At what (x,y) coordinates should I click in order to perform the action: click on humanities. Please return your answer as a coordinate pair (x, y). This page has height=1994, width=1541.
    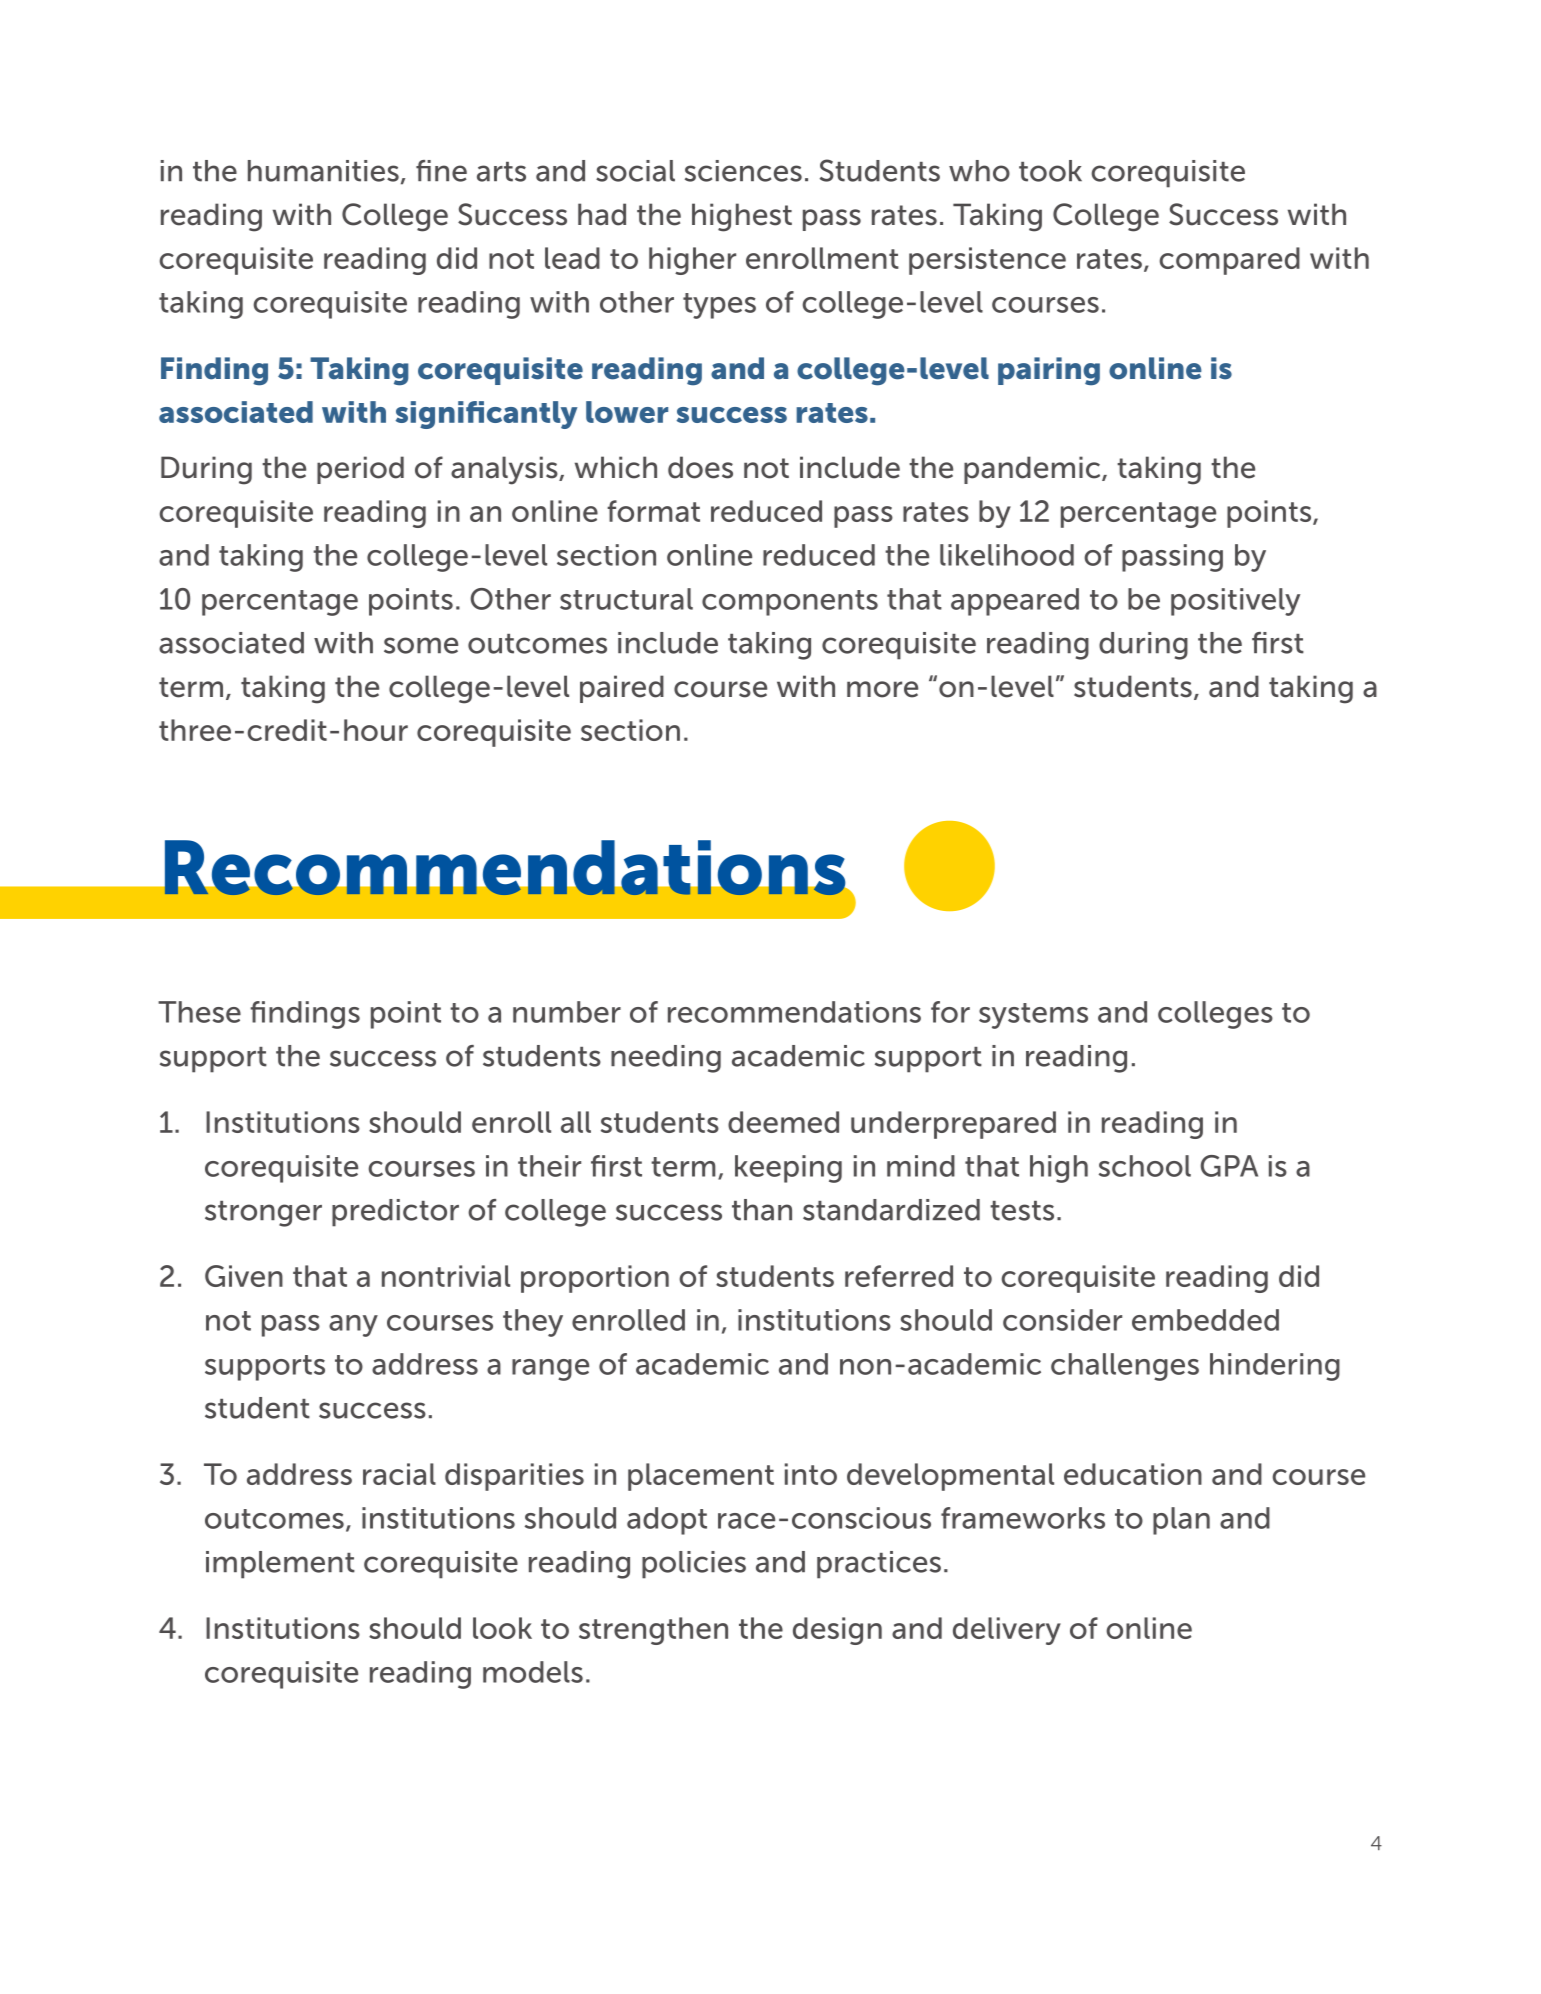
    Looking at the image, I should click on (323, 171).
